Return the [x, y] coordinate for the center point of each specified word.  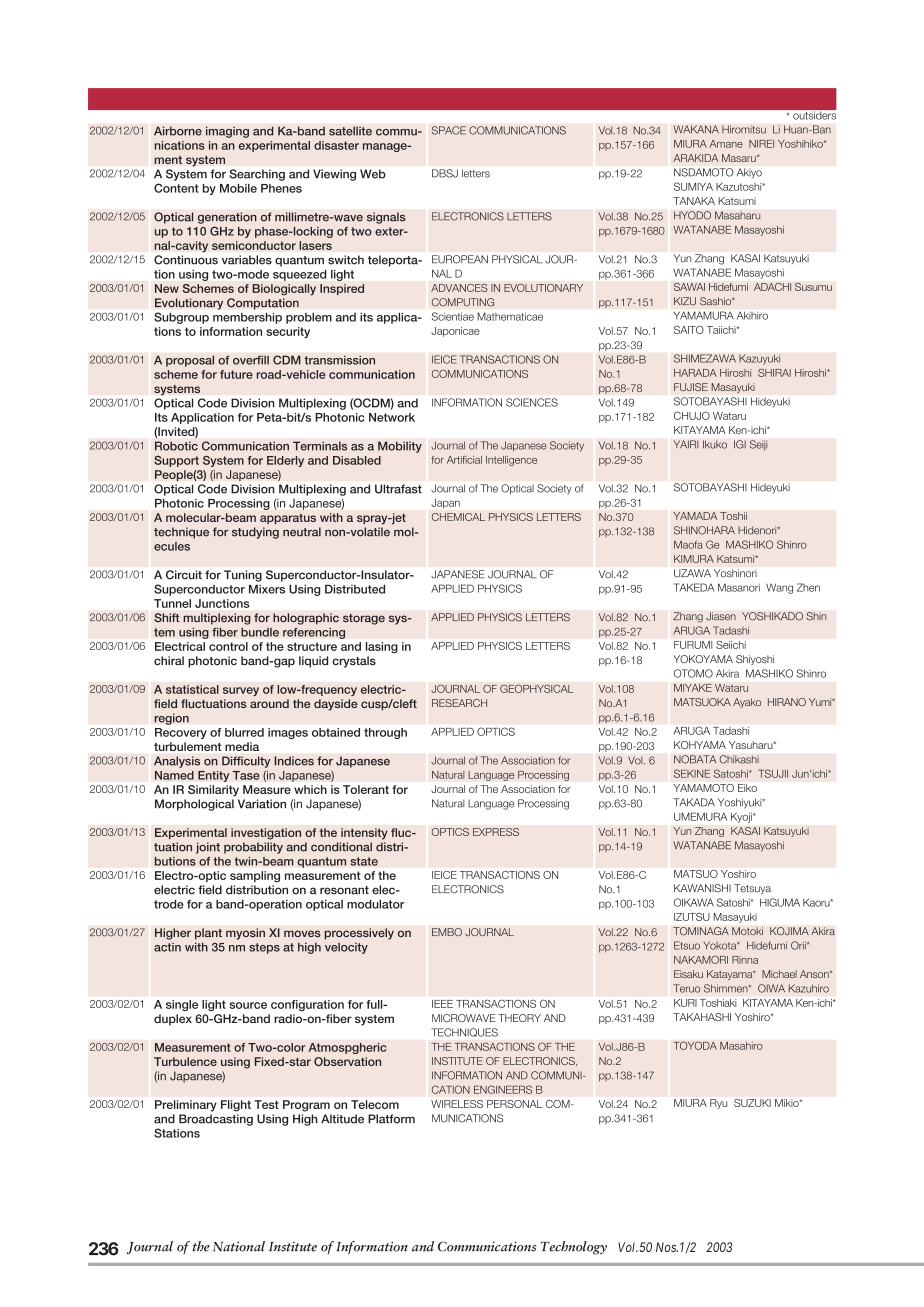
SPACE [449, 130]
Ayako [747, 703]
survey [241, 691]
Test [266, 1104]
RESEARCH [459, 703]
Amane [726, 144]
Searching [257, 175]
